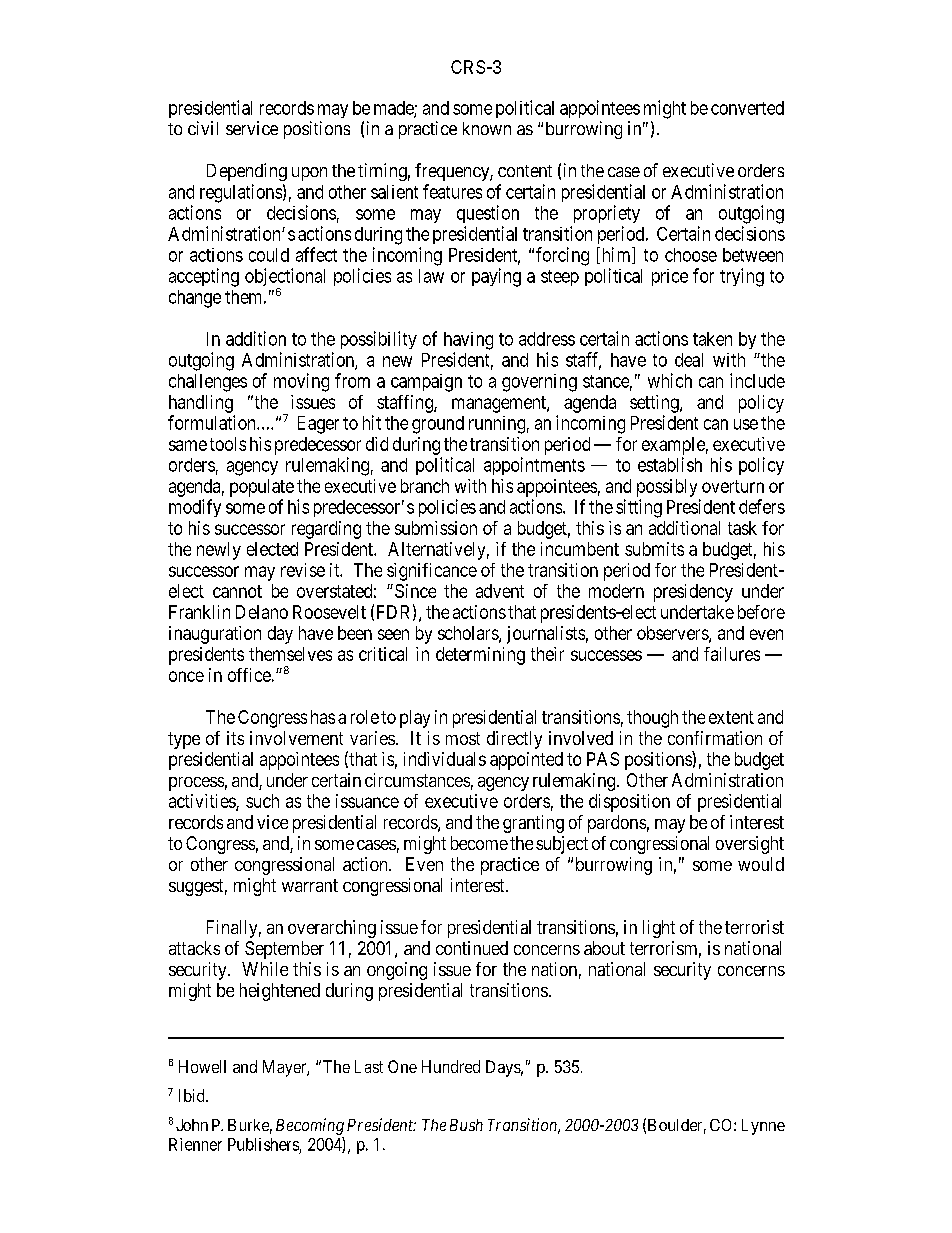 This image has height=1233, width=952. What do you see at coordinates (673, 634) in the image?
I see `observers` at bounding box center [673, 634].
